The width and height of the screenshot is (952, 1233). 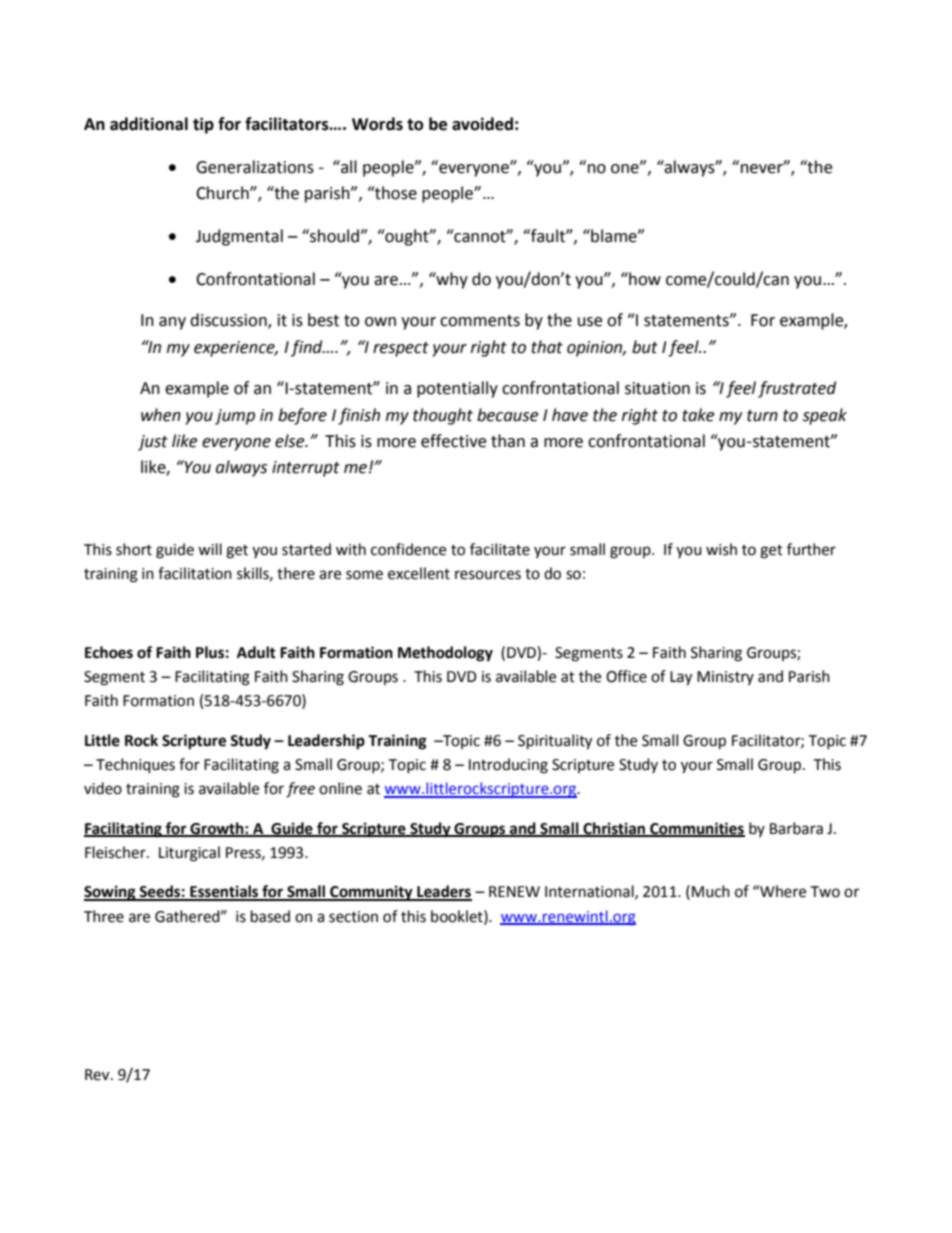 What do you see at coordinates (135, 766) in the screenshot?
I see `Techniques` at bounding box center [135, 766].
